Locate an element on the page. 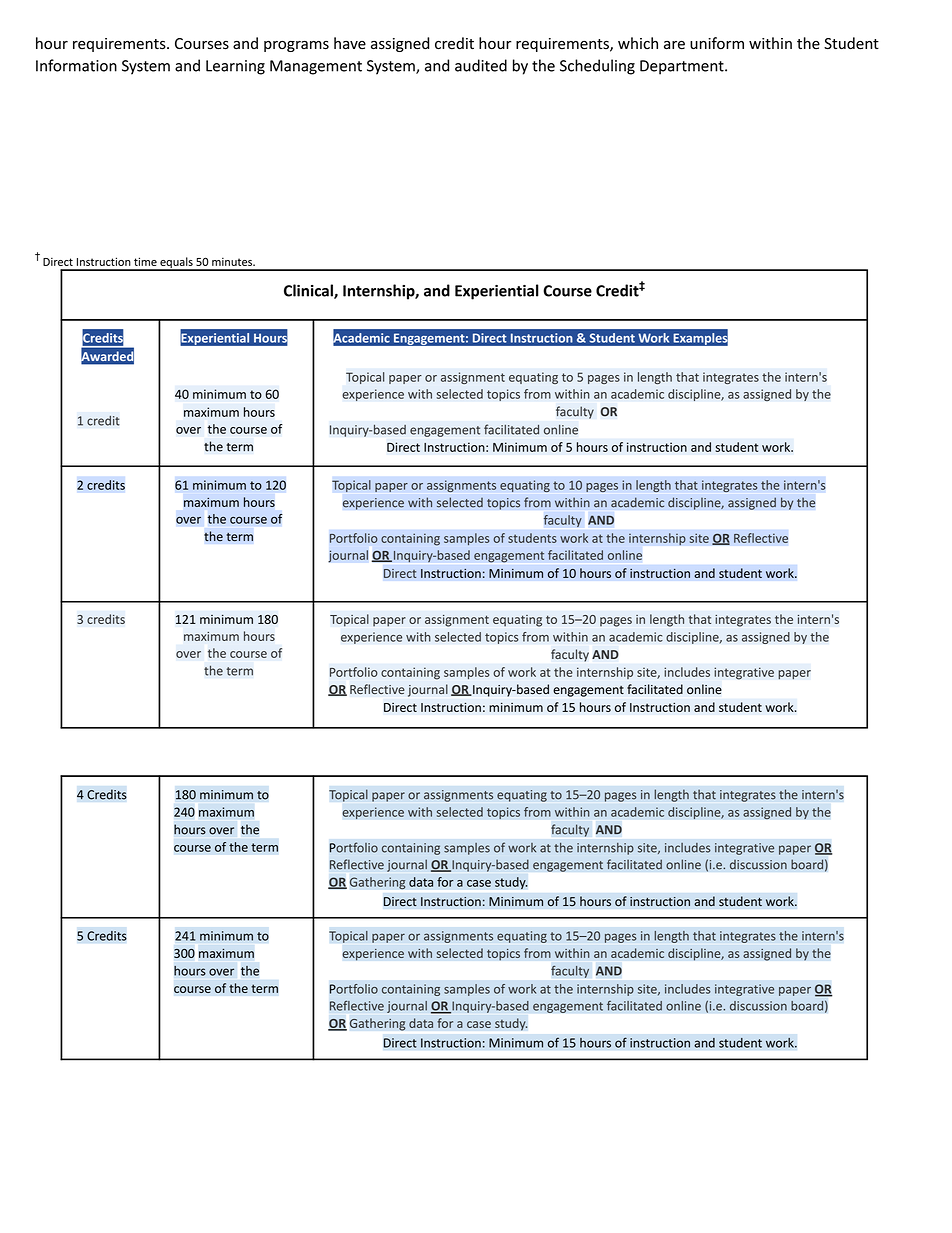 This image has height=1233, width=952. Management is located at coordinates (316, 67).
